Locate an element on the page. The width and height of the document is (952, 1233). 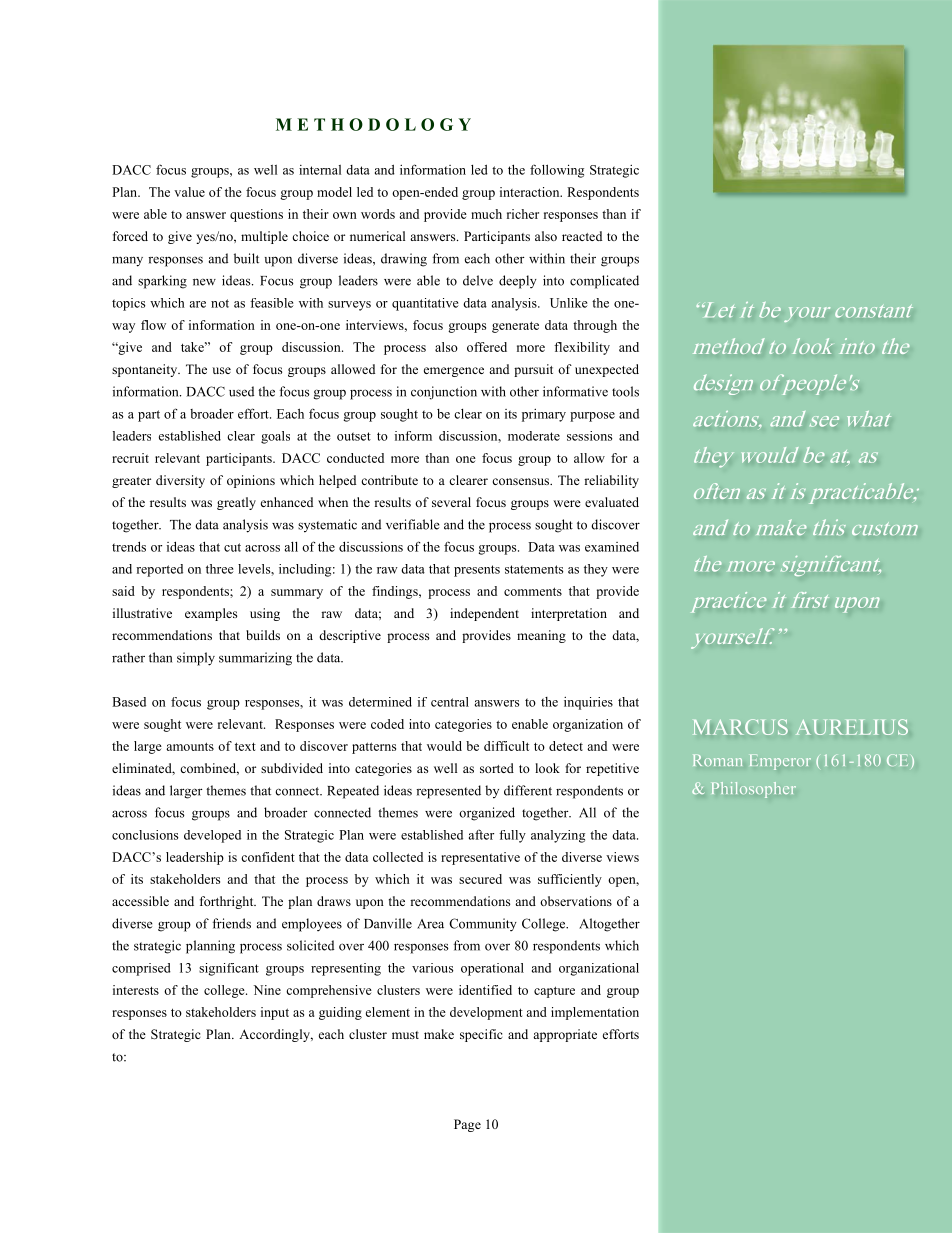
used is located at coordinates (241, 391).
